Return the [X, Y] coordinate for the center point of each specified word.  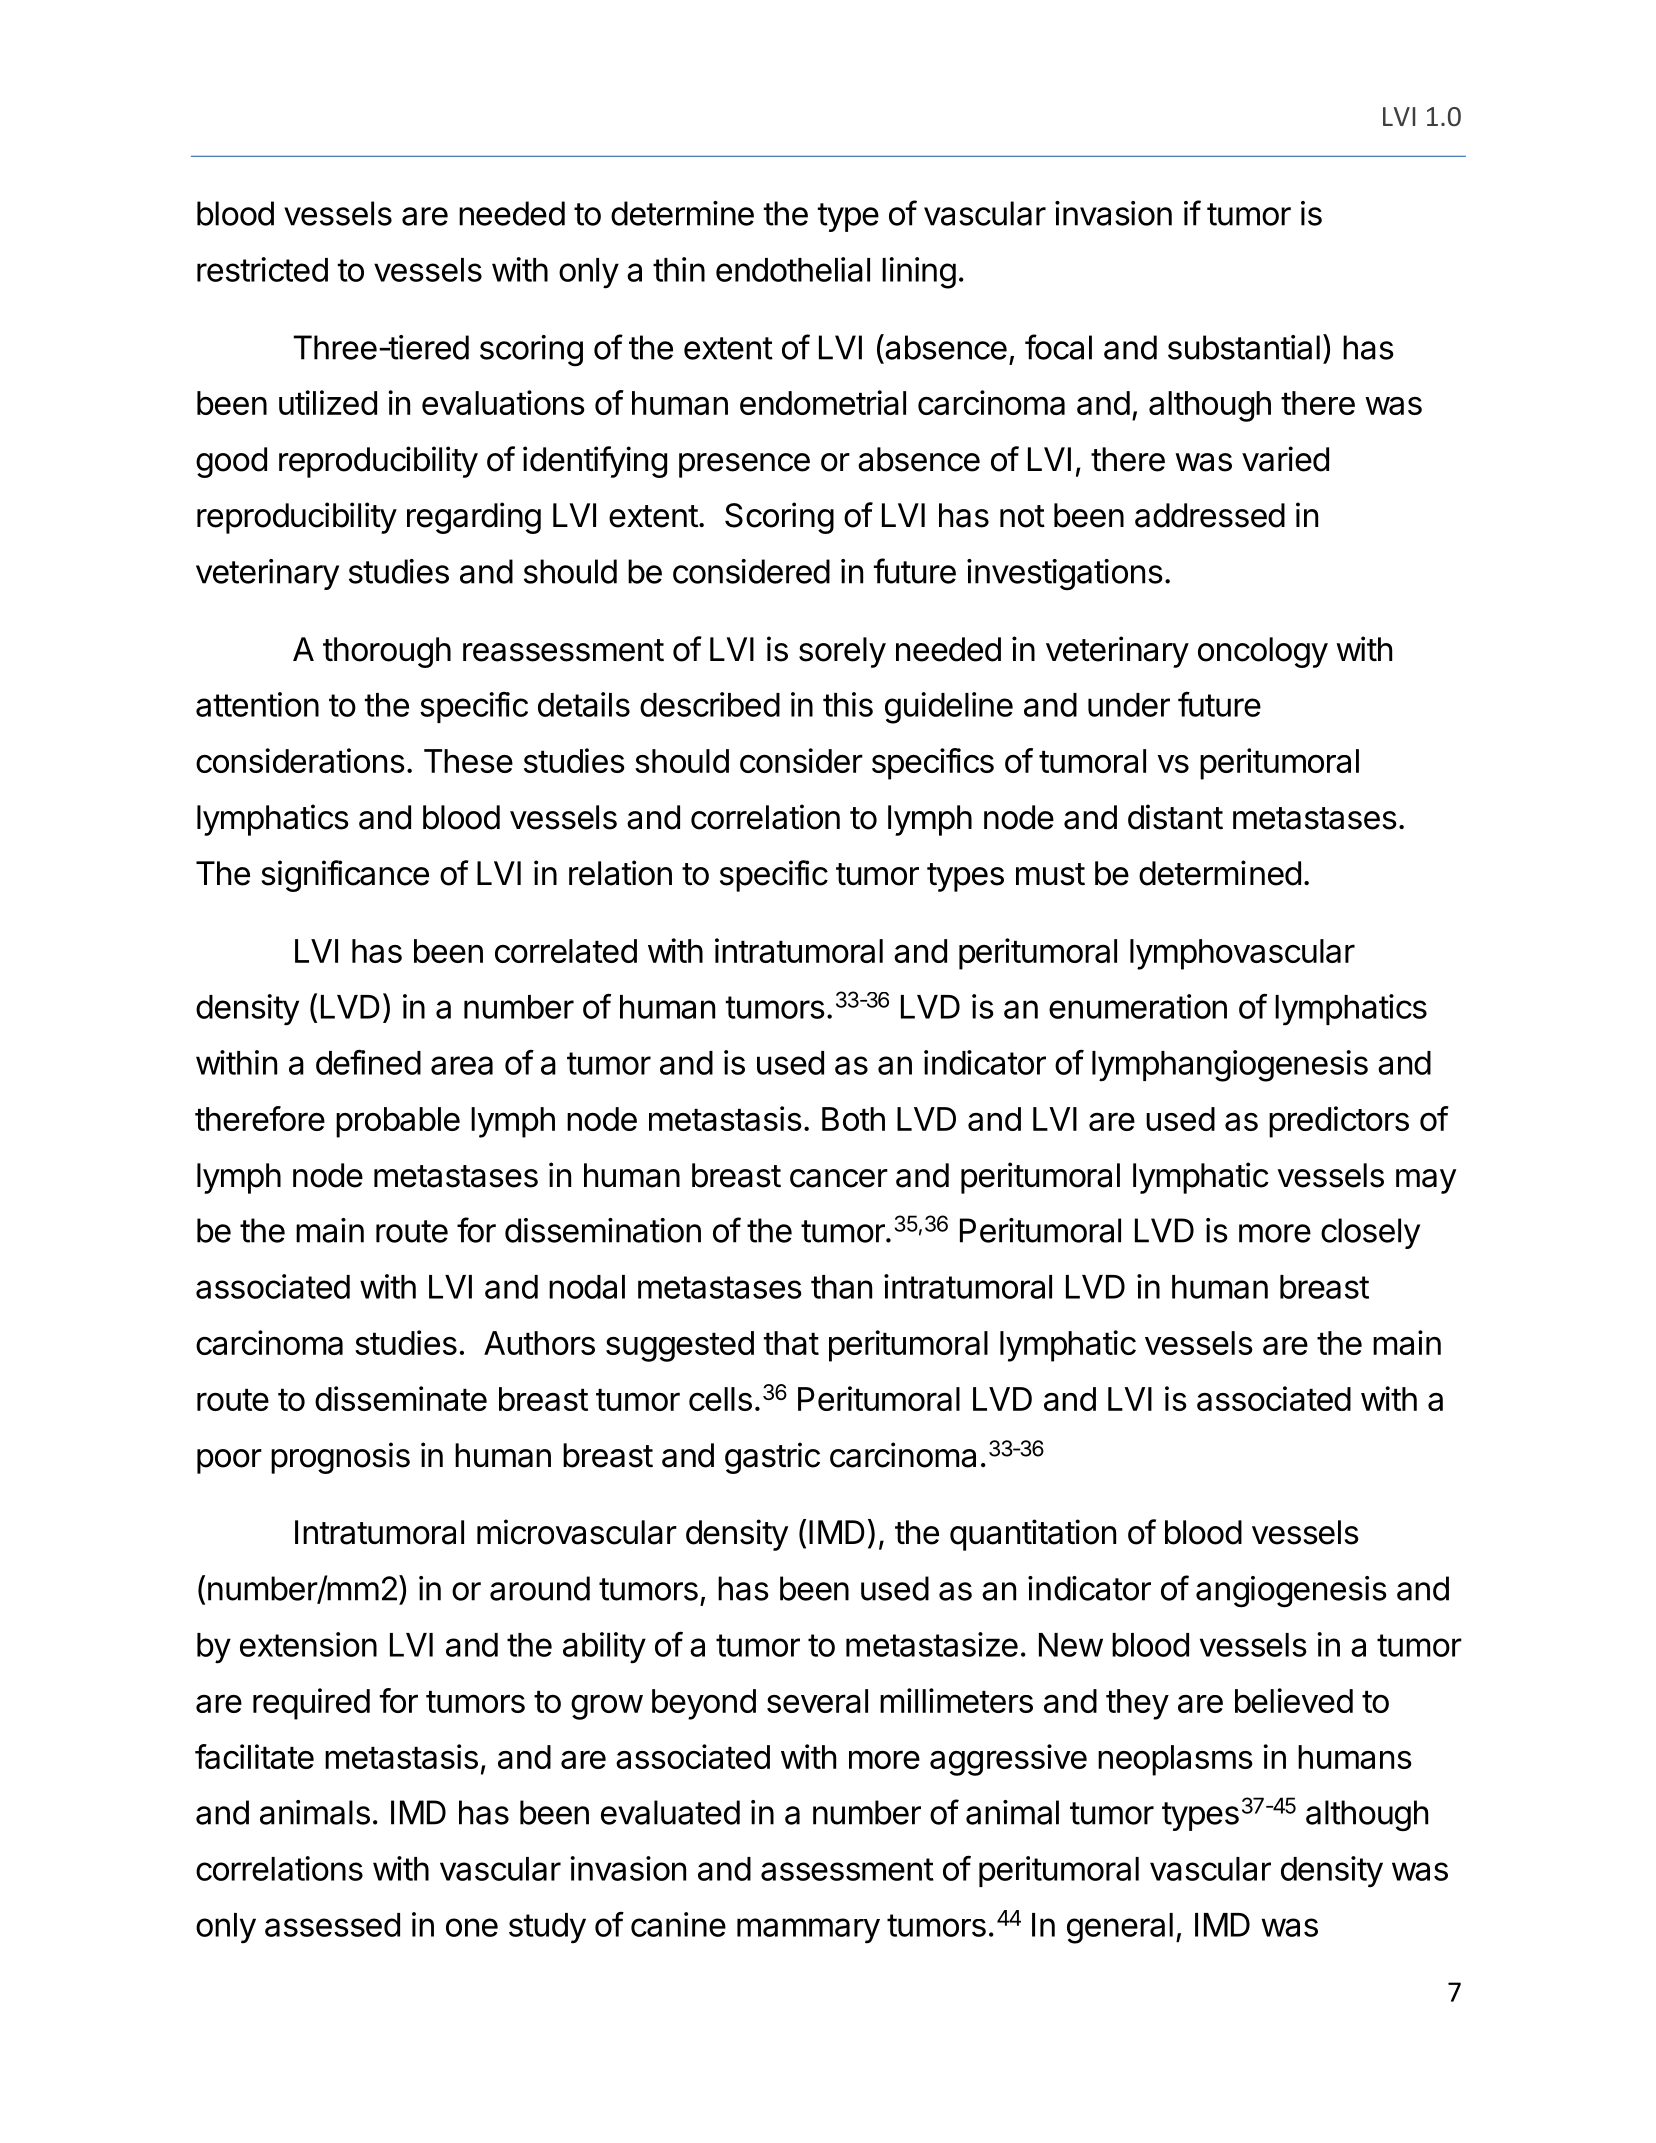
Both [853, 1119]
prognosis [340, 1458]
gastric [772, 1458]
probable [398, 1122]
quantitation [1033, 1535]
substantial [1244, 347]
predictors [1339, 1122]
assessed [332, 1925]
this [848, 704]
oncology [1263, 652]
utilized [328, 402]
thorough [387, 652]
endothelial [793, 269]
